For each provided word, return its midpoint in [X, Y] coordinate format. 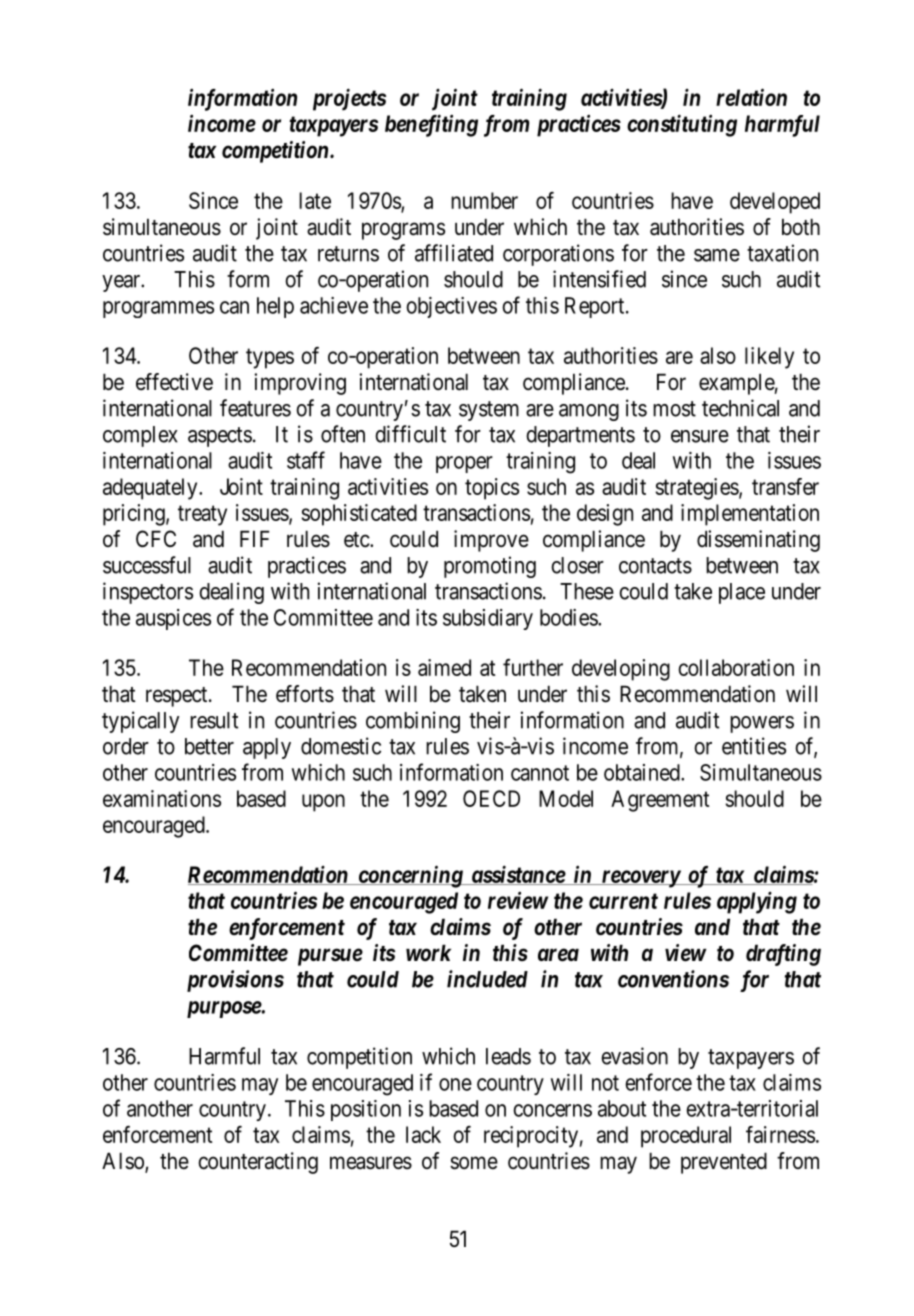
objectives [451, 307]
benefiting [431, 125]
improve [491, 541]
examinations [162, 798]
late [315, 200]
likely [769, 358]
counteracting [258, 1163]
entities [754, 746]
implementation [750, 515]
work [428, 952]
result [214, 720]
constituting [682, 125]
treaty [202, 515]
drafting [783, 955]
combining [413, 722]
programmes [158, 309]
